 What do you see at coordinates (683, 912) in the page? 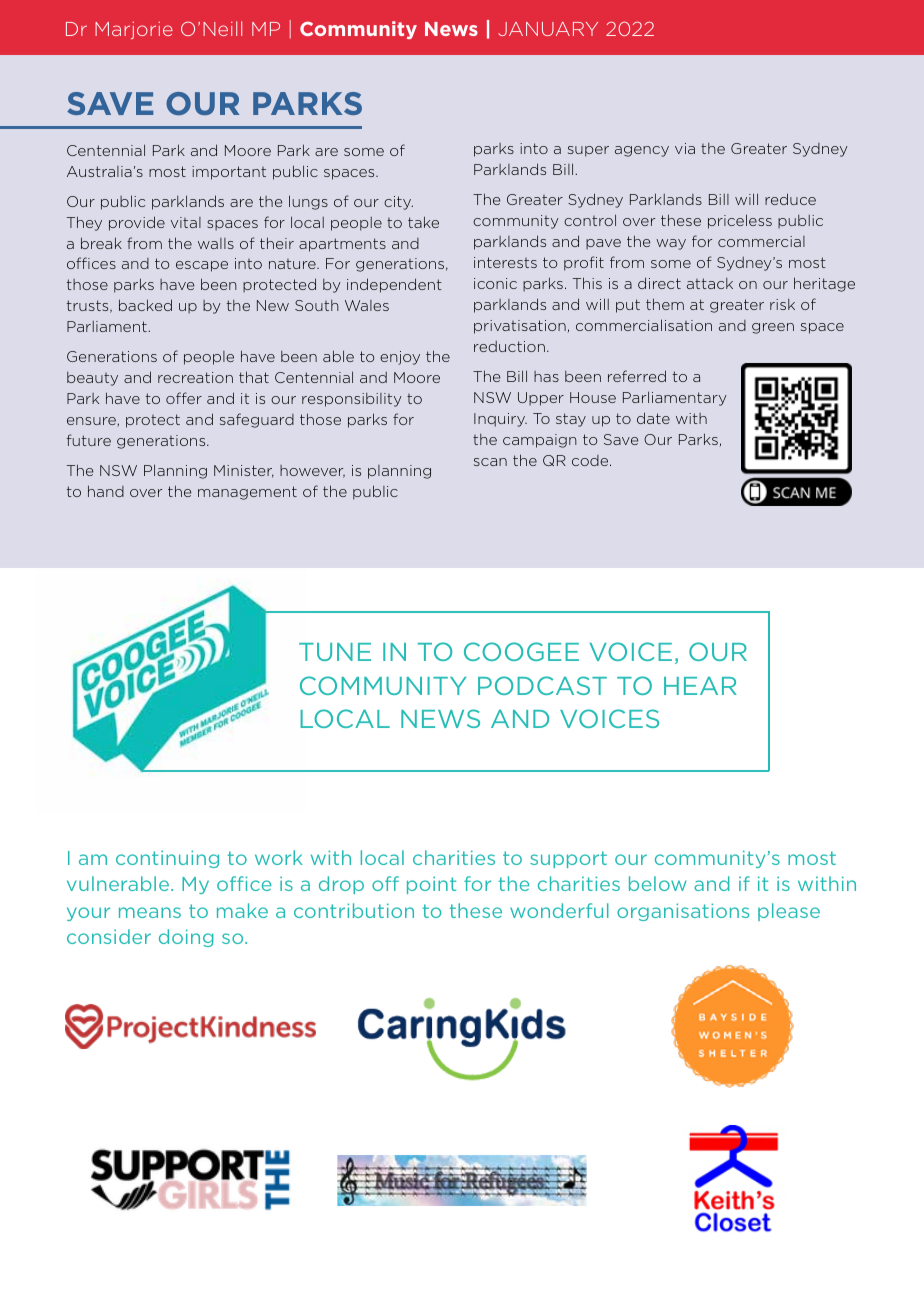
I see `organisations` at bounding box center [683, 912].
